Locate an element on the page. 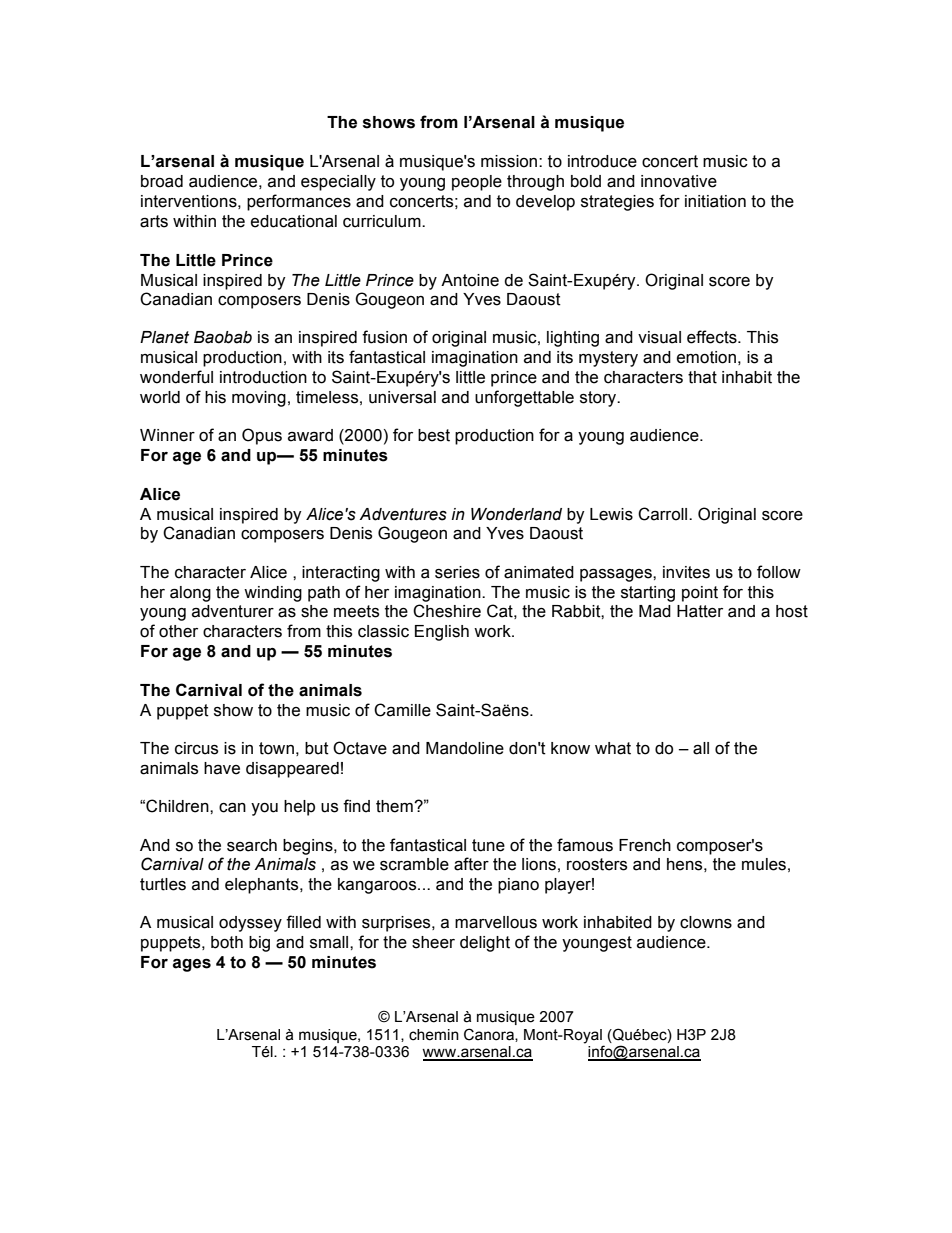  best is located at coordinates (434, 435).
